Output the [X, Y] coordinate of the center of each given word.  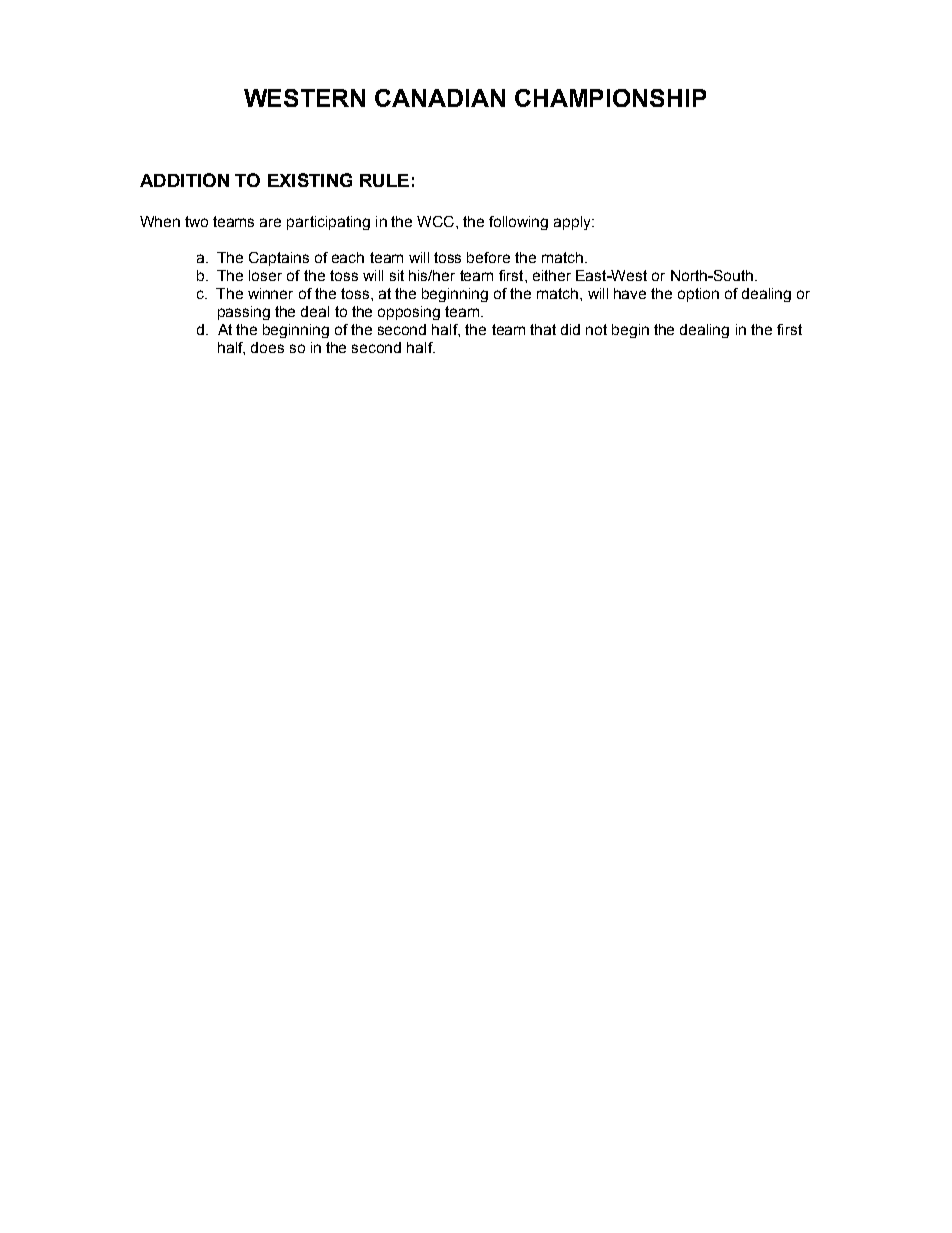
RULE [384, 180]
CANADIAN [440, 98]
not [596, 329]
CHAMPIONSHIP [610, 98]
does [267, 347]
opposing [409, 313]
